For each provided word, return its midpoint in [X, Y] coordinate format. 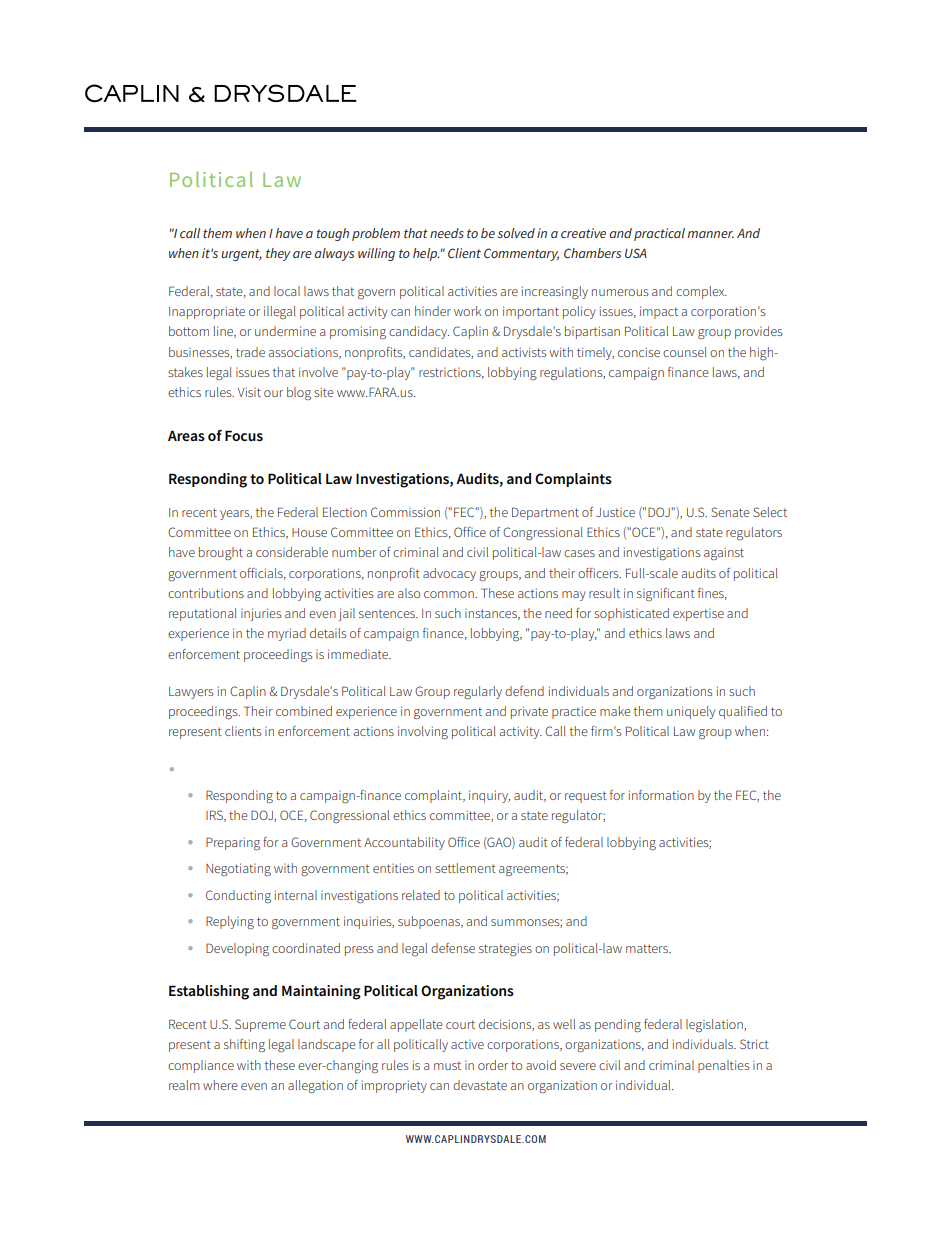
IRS [215, 816]
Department [545, 513]
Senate [730, 512]
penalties [724, 1066]
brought [221, 553]
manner [710, 234]
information [661, 795]
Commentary [521, 254]
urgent [241, 255]
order [493, 1065]
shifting [244, 1045]
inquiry [489, 796]
